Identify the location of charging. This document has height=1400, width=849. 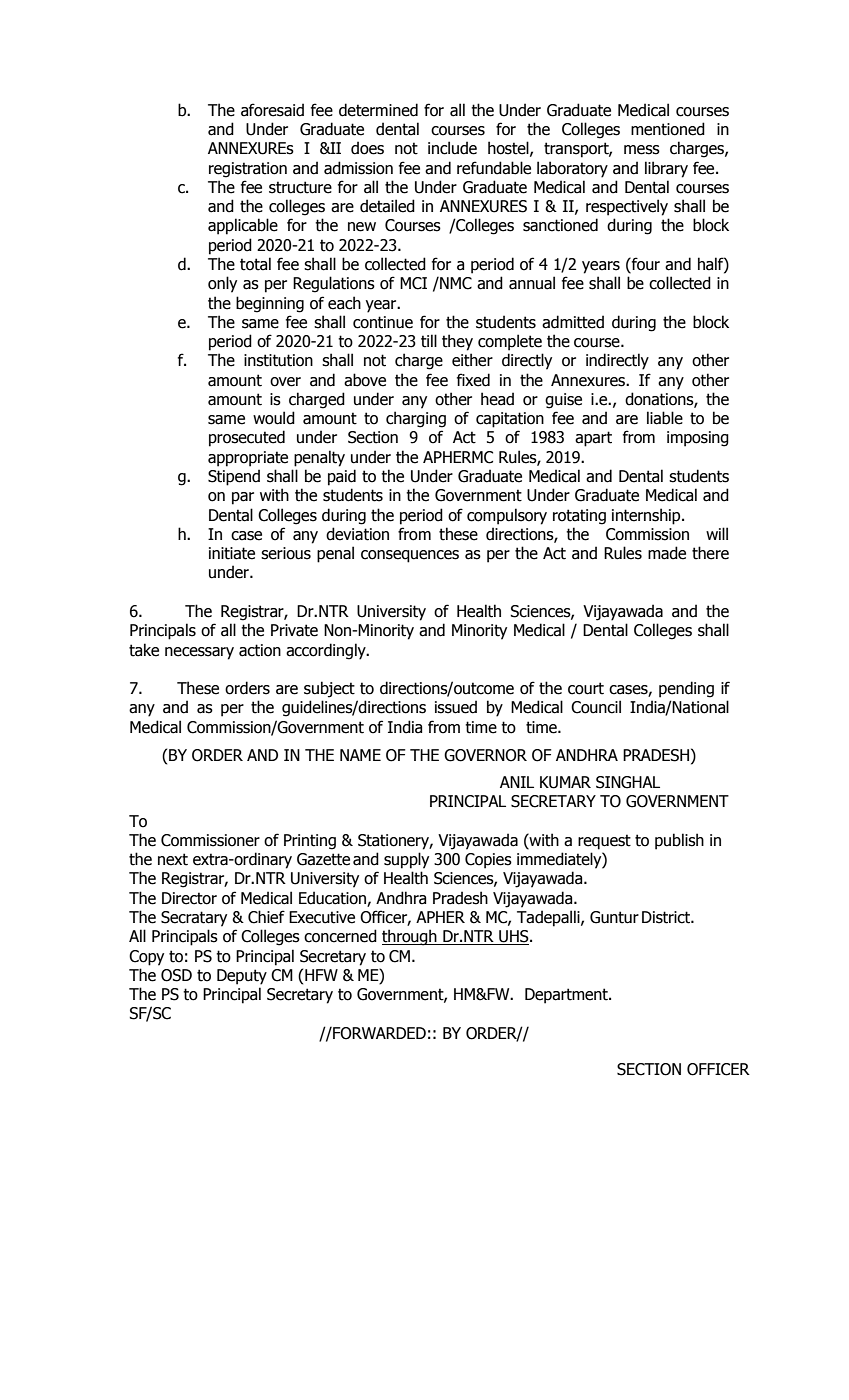
(416, 419).
